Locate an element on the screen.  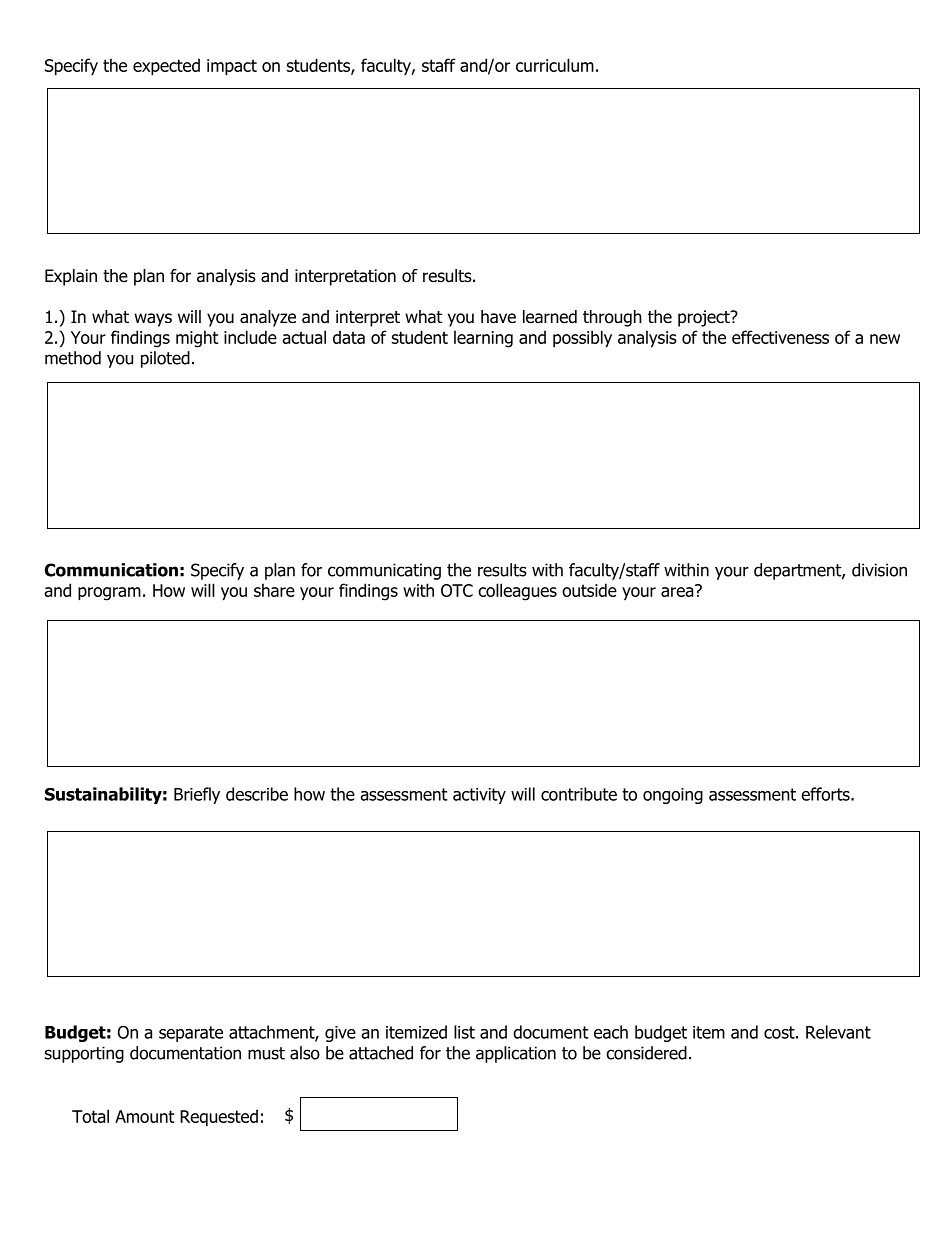
Amount is located at coordinates (144, 1116).
